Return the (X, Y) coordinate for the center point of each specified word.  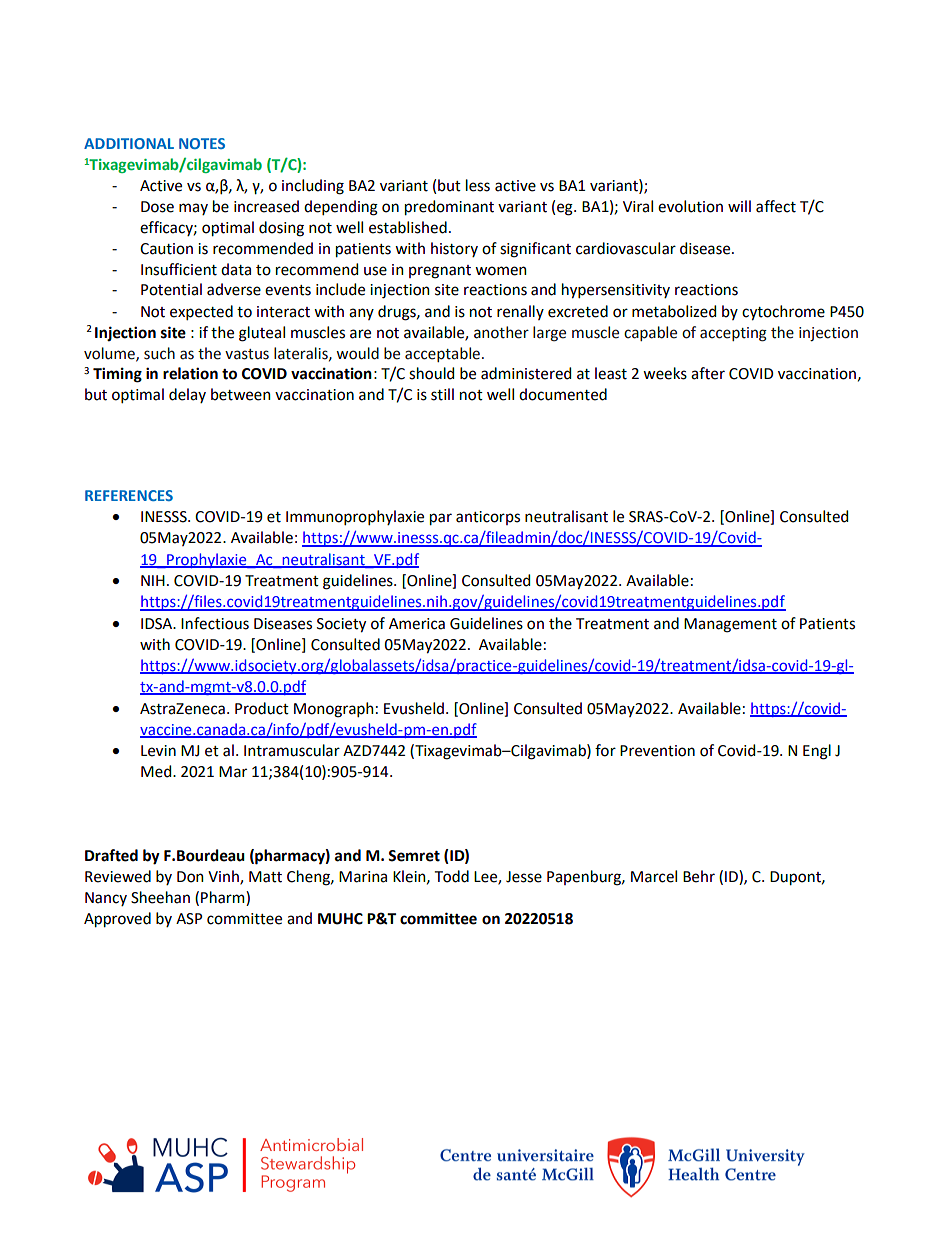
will (739, 206)
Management (730, 625)
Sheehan (160, 897)
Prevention (657, 751)
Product (262, 708)
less (478, 185)
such (159, 353)
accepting (733, 334)
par (441, 519)
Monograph (334, 710)
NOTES (202, 143)
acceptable (442, 354)
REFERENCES (129, 495)
